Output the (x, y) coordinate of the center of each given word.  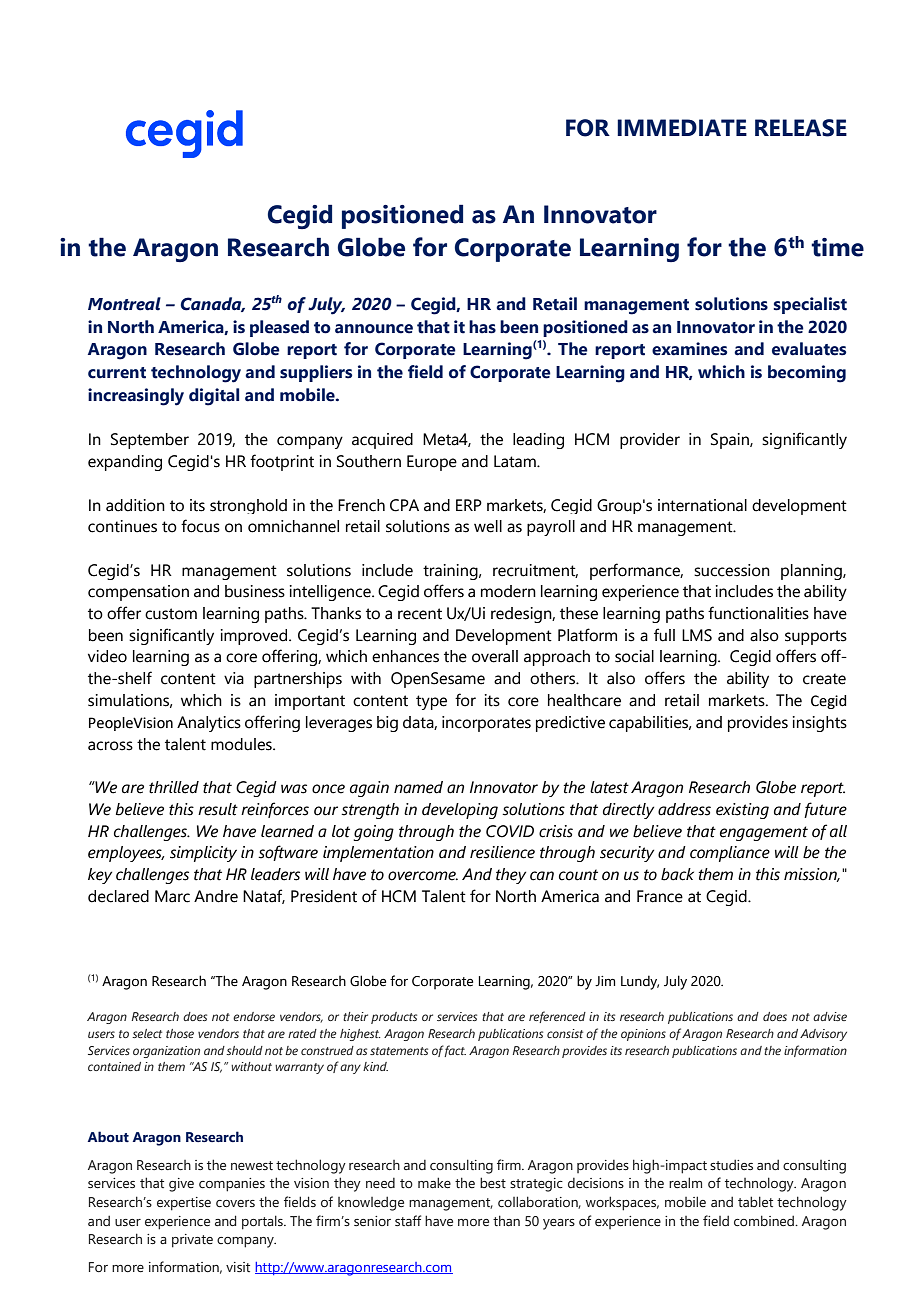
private (192, 1241)
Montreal (124, 304)
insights (820, 724)
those (180, 1033)
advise (830, 1016)
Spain (731, 441)
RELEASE (801, 128)
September (150, 441)
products (394, 1018)
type (431, 702)
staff (408, 1220)
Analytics (209, 724)
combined (765, 1220)
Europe (432, 463)
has (482, 327)
